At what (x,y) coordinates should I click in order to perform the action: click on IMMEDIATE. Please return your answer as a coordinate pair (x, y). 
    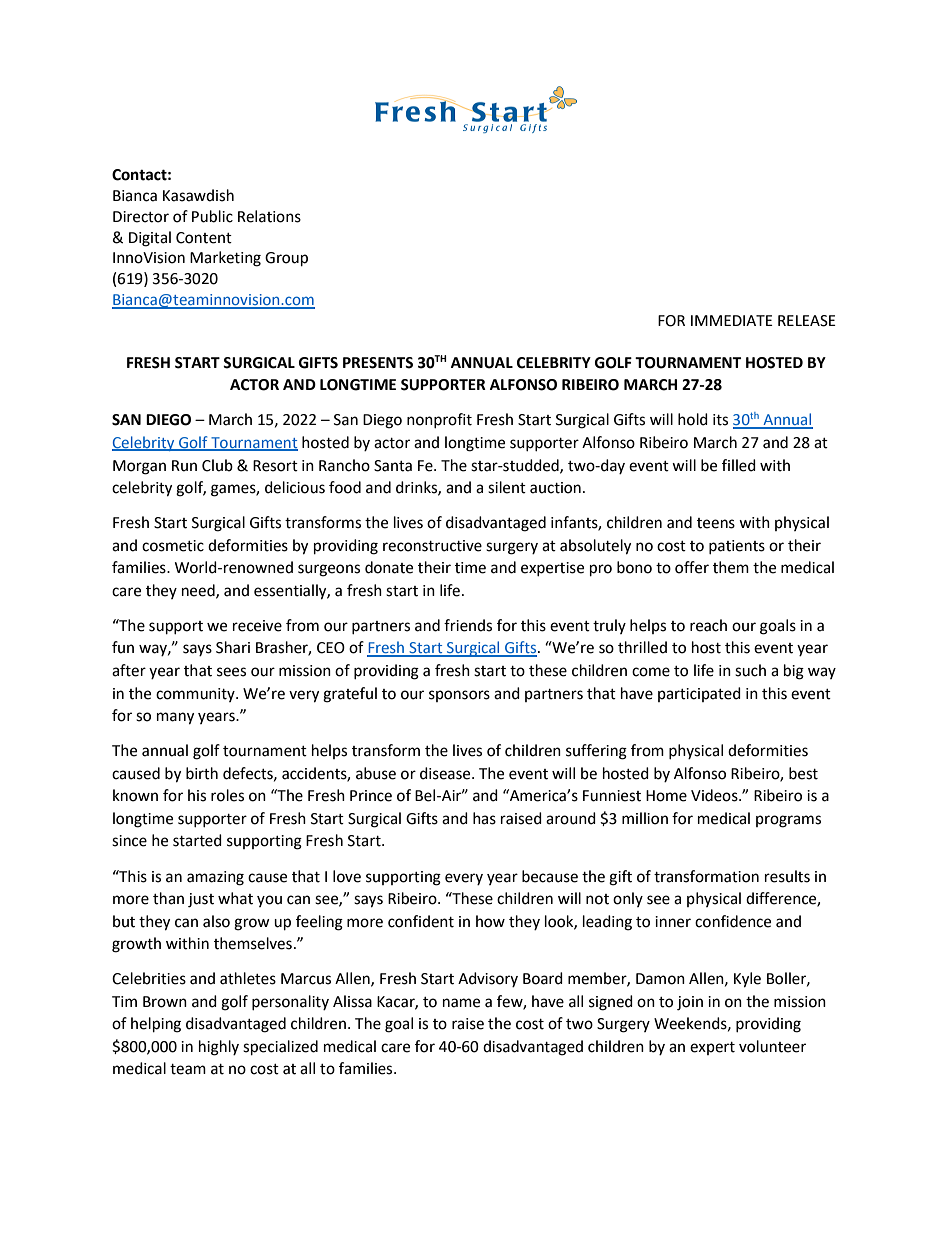
    Looking at the image, I should click on (732, 320).
